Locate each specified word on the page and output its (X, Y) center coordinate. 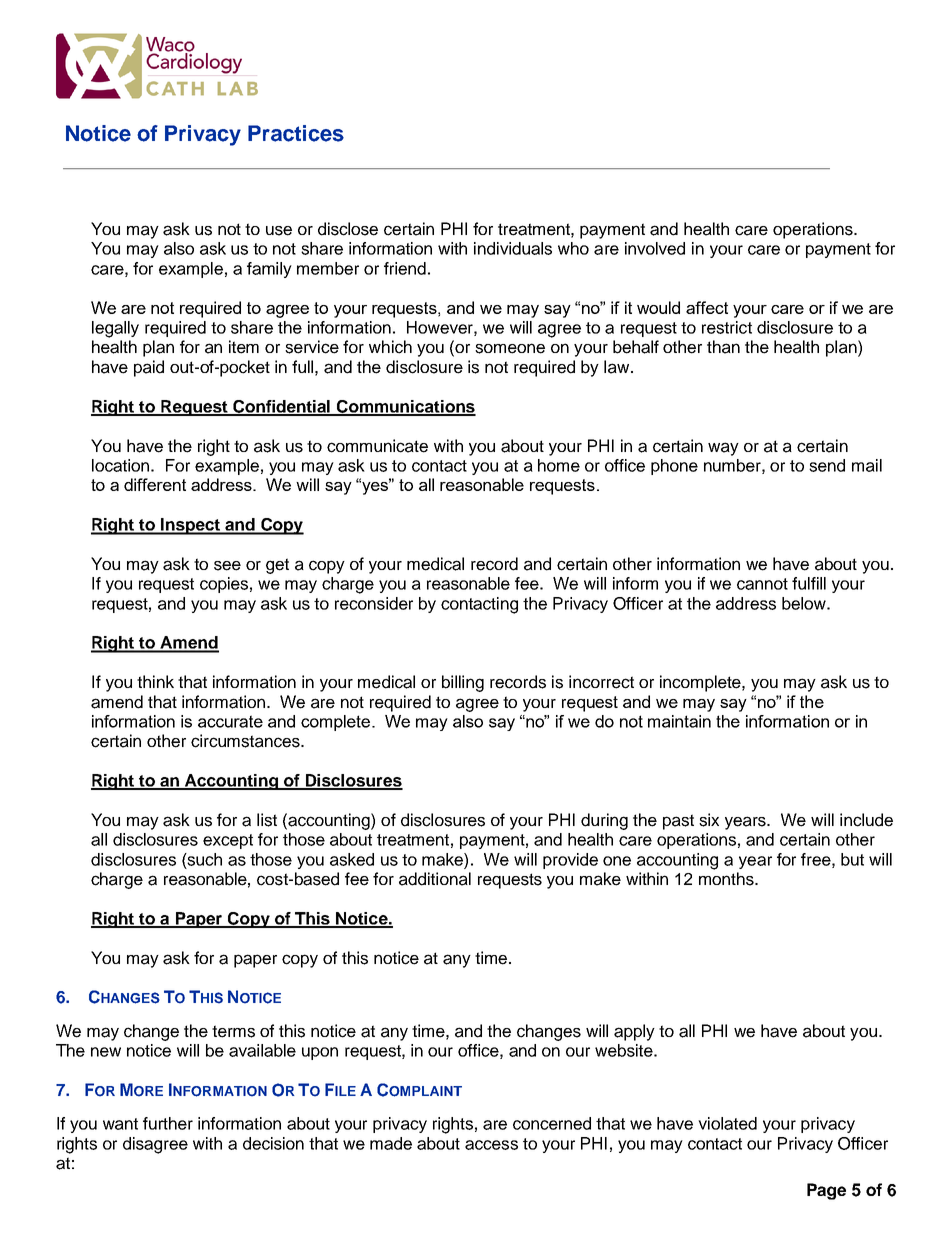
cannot (762, 584)
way (723, 449)
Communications (405, 407)
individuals (513, 248)
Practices (296, 133)
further (168, 1123)
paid (149, 368)
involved (655, 248)
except (228, 841)
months (727, 879)
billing (463, 683)
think (155, 681)
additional (435, 879)
